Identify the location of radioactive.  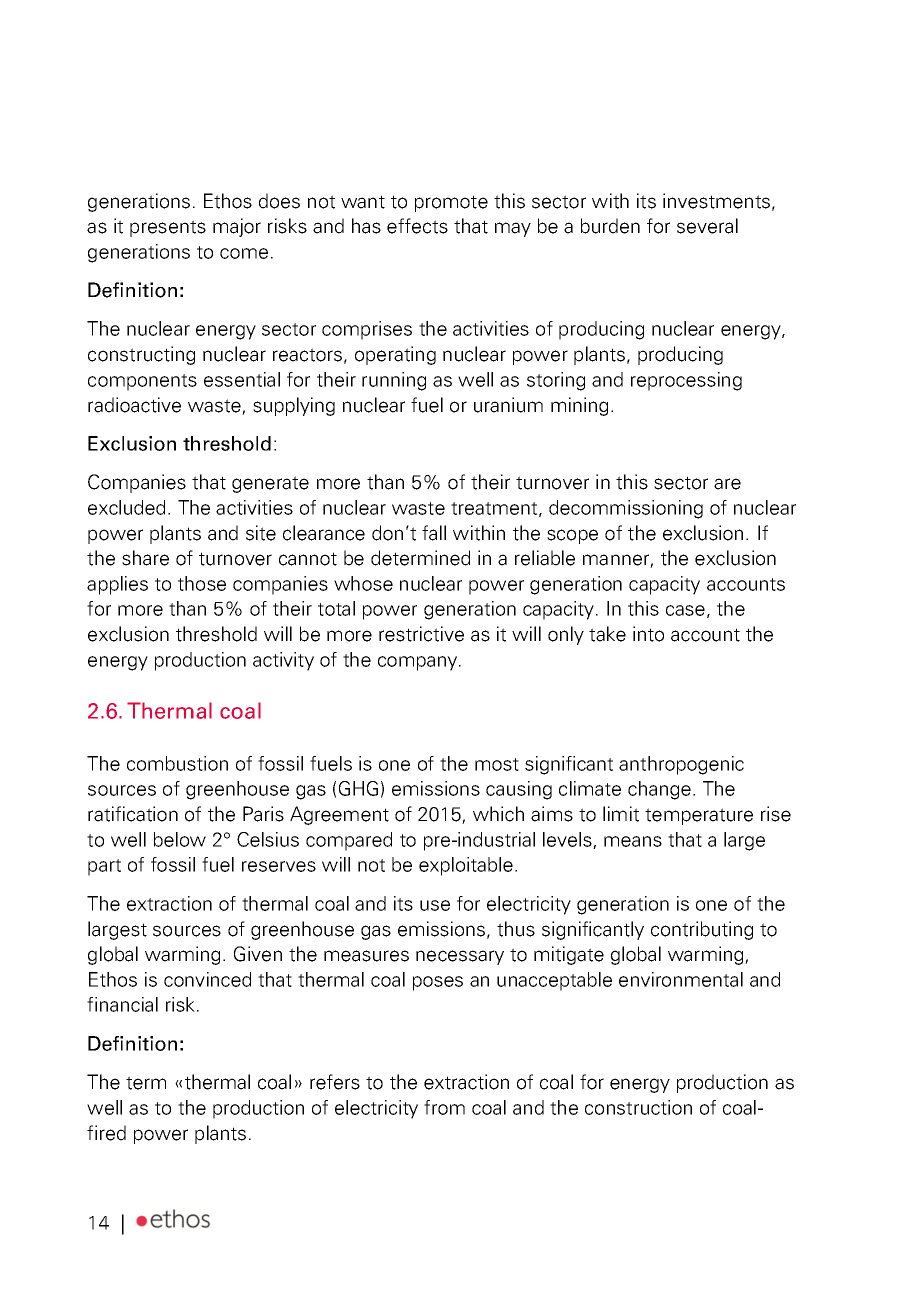
(134, 405).
